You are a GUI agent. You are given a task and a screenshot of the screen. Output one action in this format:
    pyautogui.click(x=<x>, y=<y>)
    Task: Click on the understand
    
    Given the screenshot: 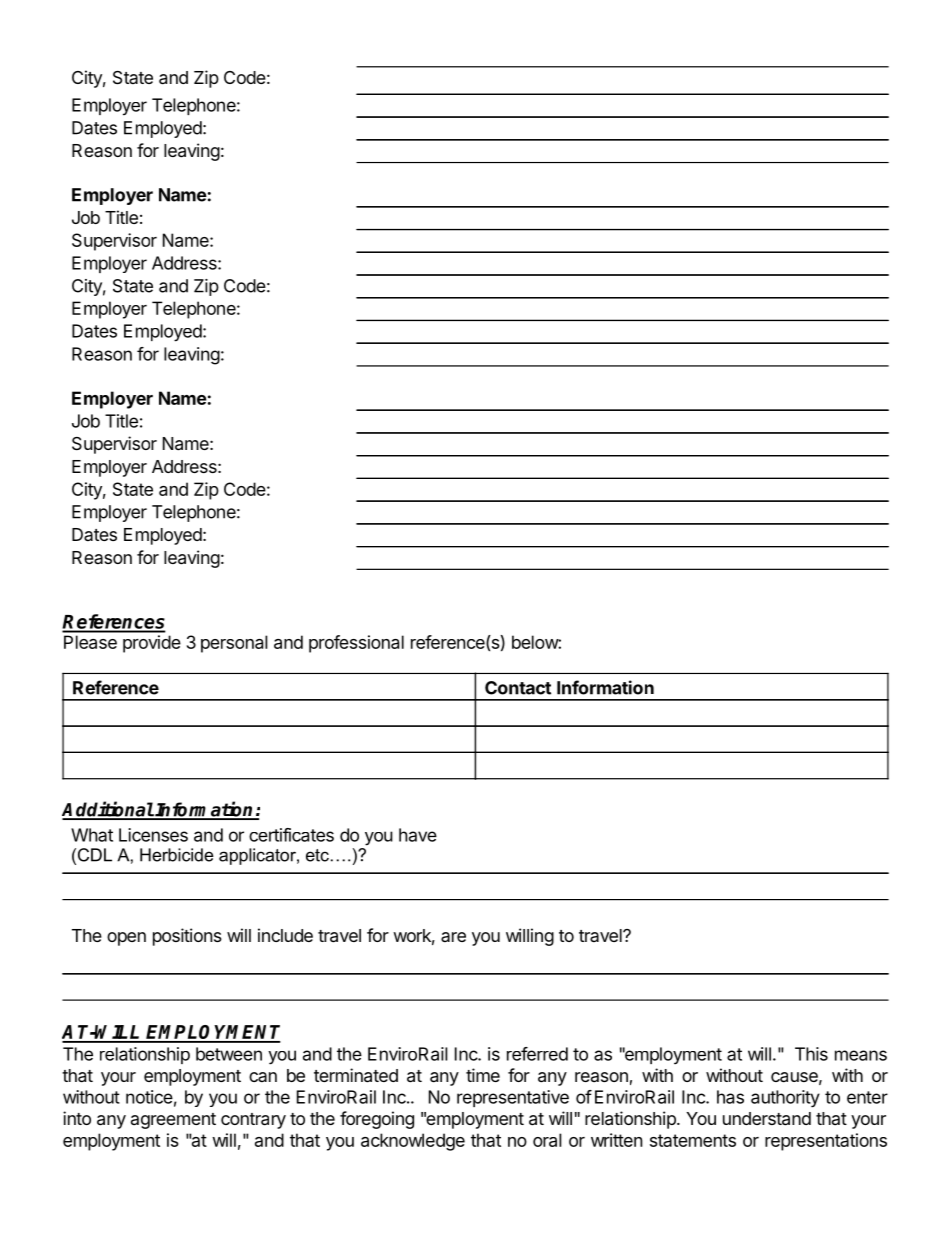 What is the action you would take?
    pyautogui.click(x=767, y=1119)
